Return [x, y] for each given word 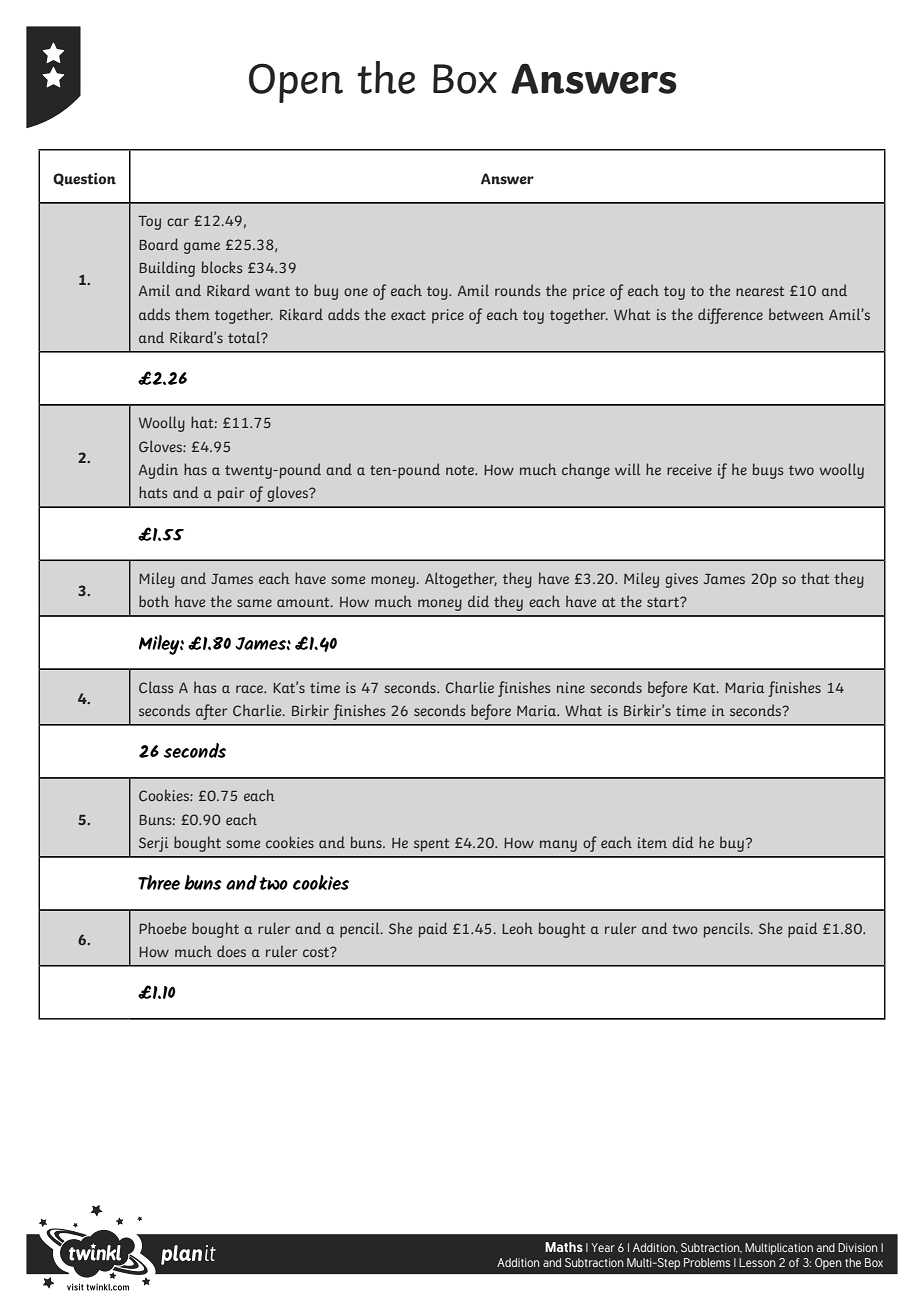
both [154, 601]
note [461, 470]
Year [603, 1247]
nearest [760, 291]
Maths [564, 1247]
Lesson [757, 1262]
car [178, 222]
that [815, 578]
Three [159, 882]
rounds [517, 290]
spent [431, 845]
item [652, 842]
